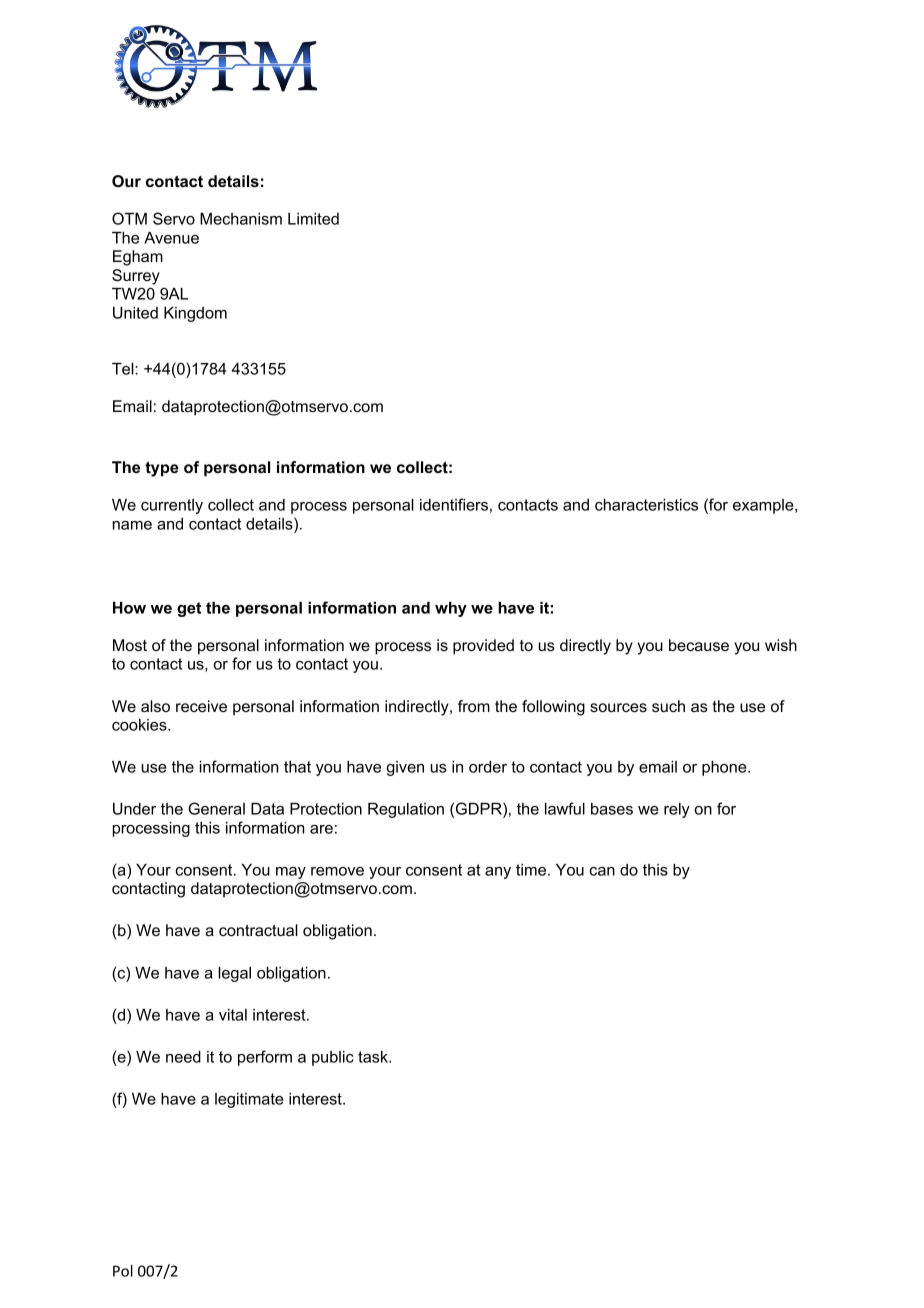  Describe the element at coordinates (123, 1271) in the screenshot. I see `Pol` at that location.
